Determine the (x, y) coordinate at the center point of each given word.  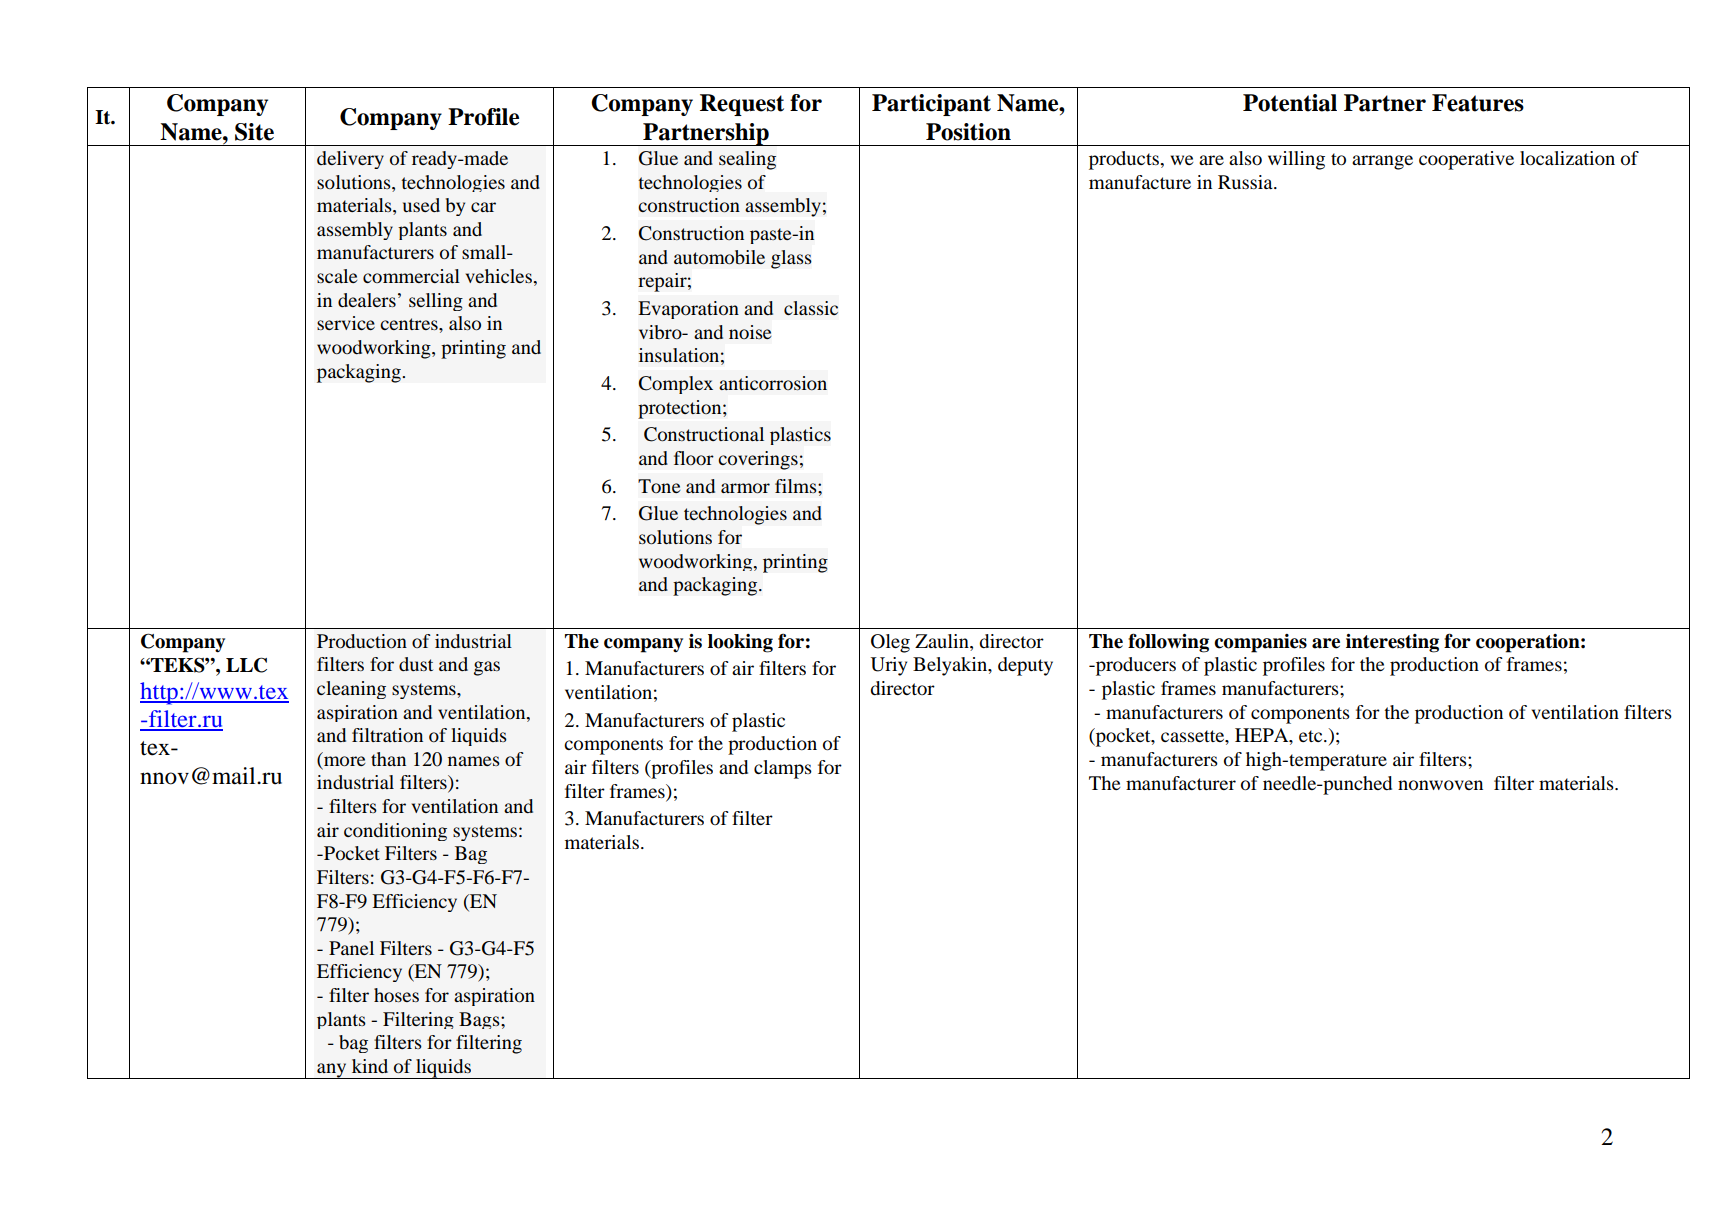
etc (1312, 736)
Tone (659, 486)
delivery (350, 160)
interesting (1392, 643)
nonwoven (1440, 785)
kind (370, 1066)
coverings (758, 460)
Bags (480, 1020)
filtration (387, 735)
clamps (783, 769)
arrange (1382, 162)
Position (968, 132)
